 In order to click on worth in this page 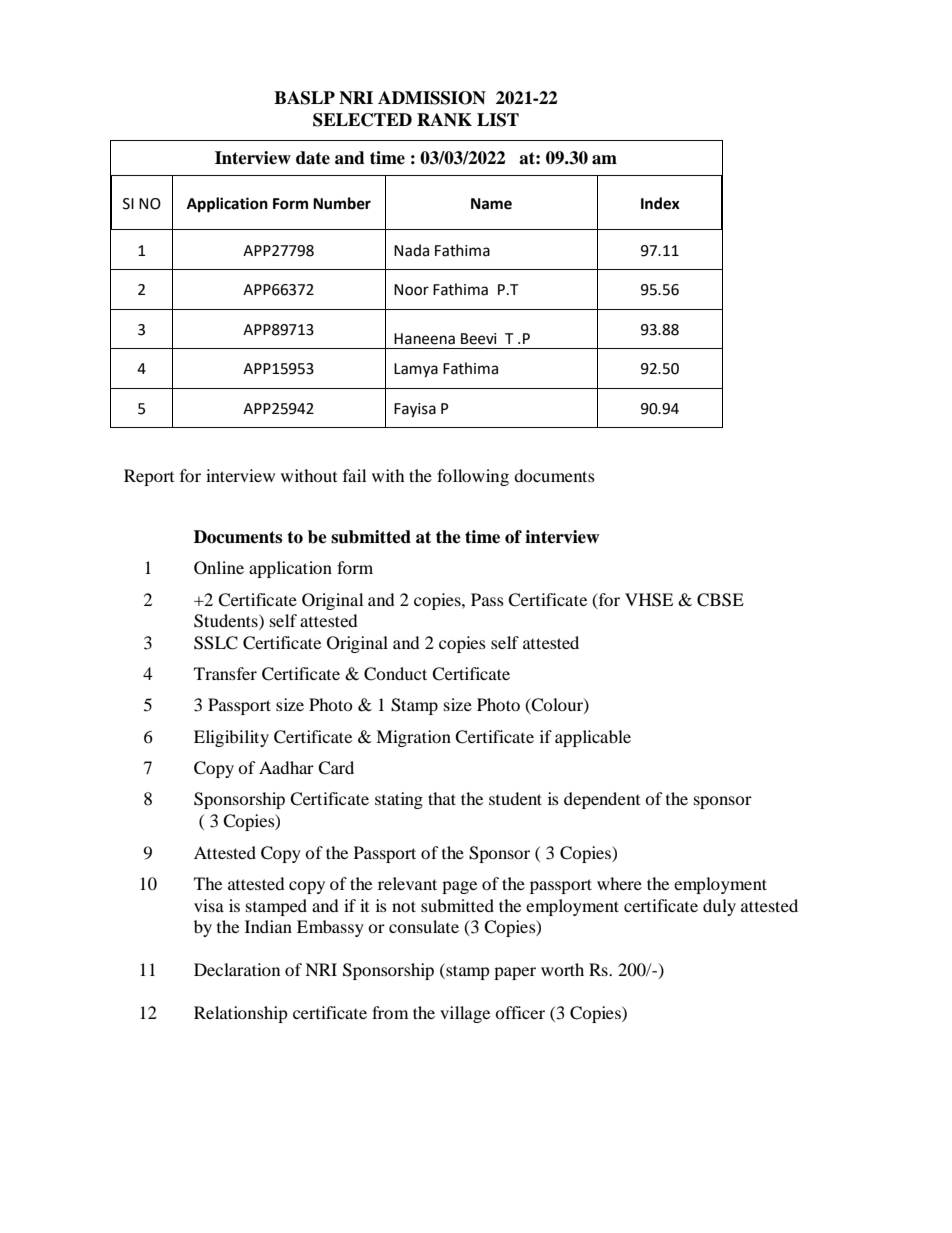, I will do `click(562, 969)`.
